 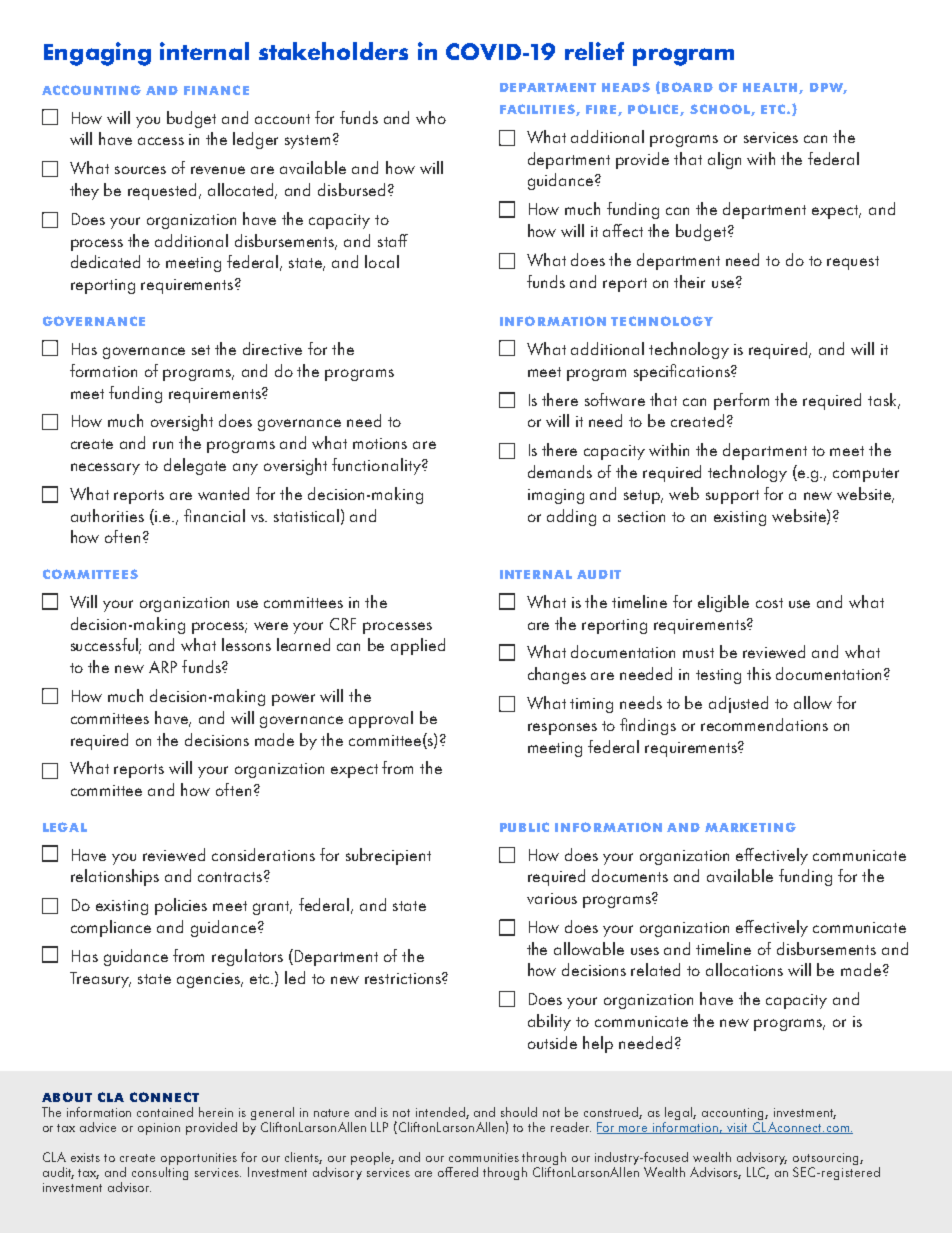 What do you see at coordinates (272, 348) in the screenshot?
I see `directive` at bounding box center [272, 348].
